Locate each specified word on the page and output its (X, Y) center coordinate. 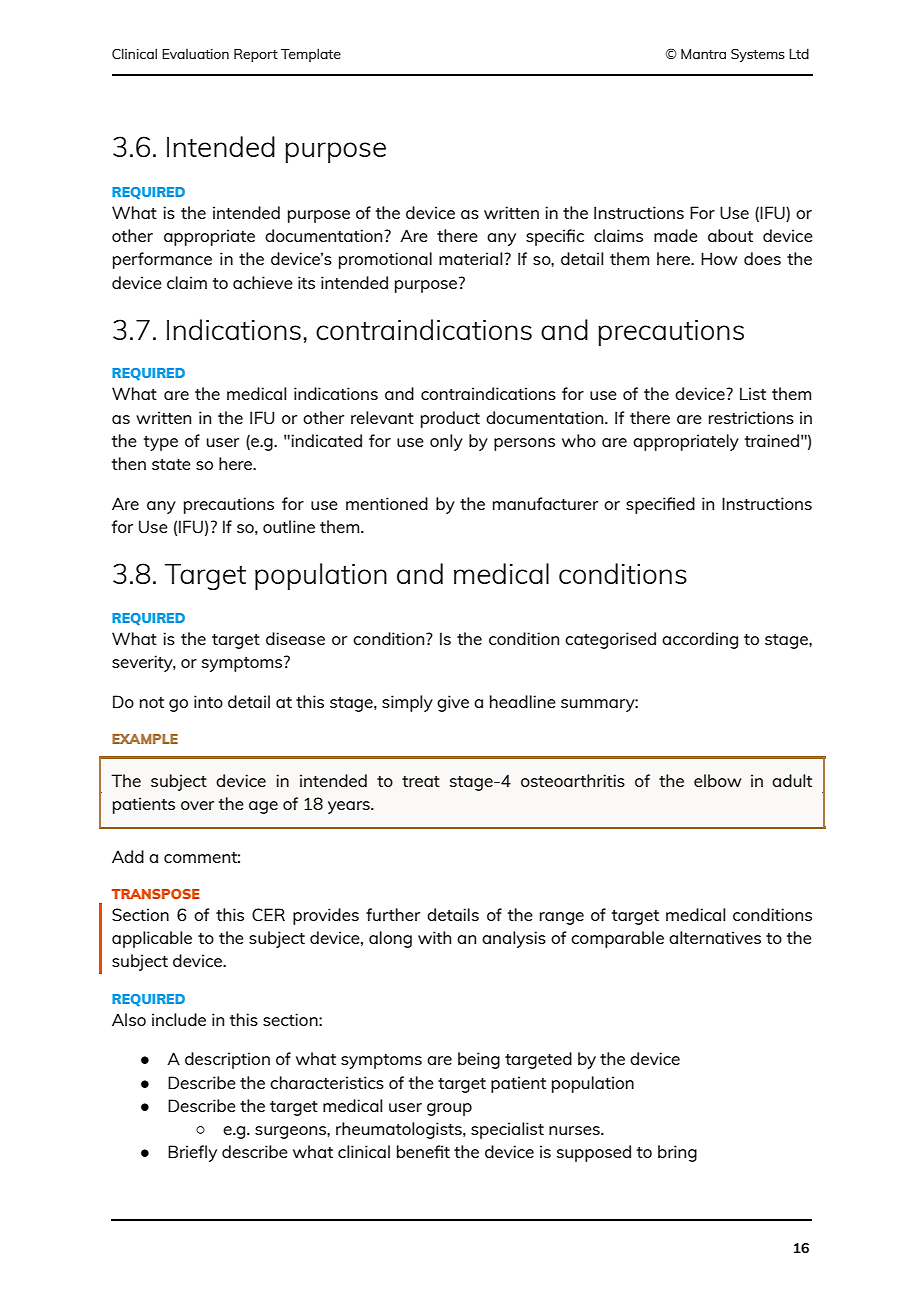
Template (311, 55)
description (227, 1060)
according (700, 640)
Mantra (703, 54)
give (453, 703)
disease (295, 638)
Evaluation (195, 54)
